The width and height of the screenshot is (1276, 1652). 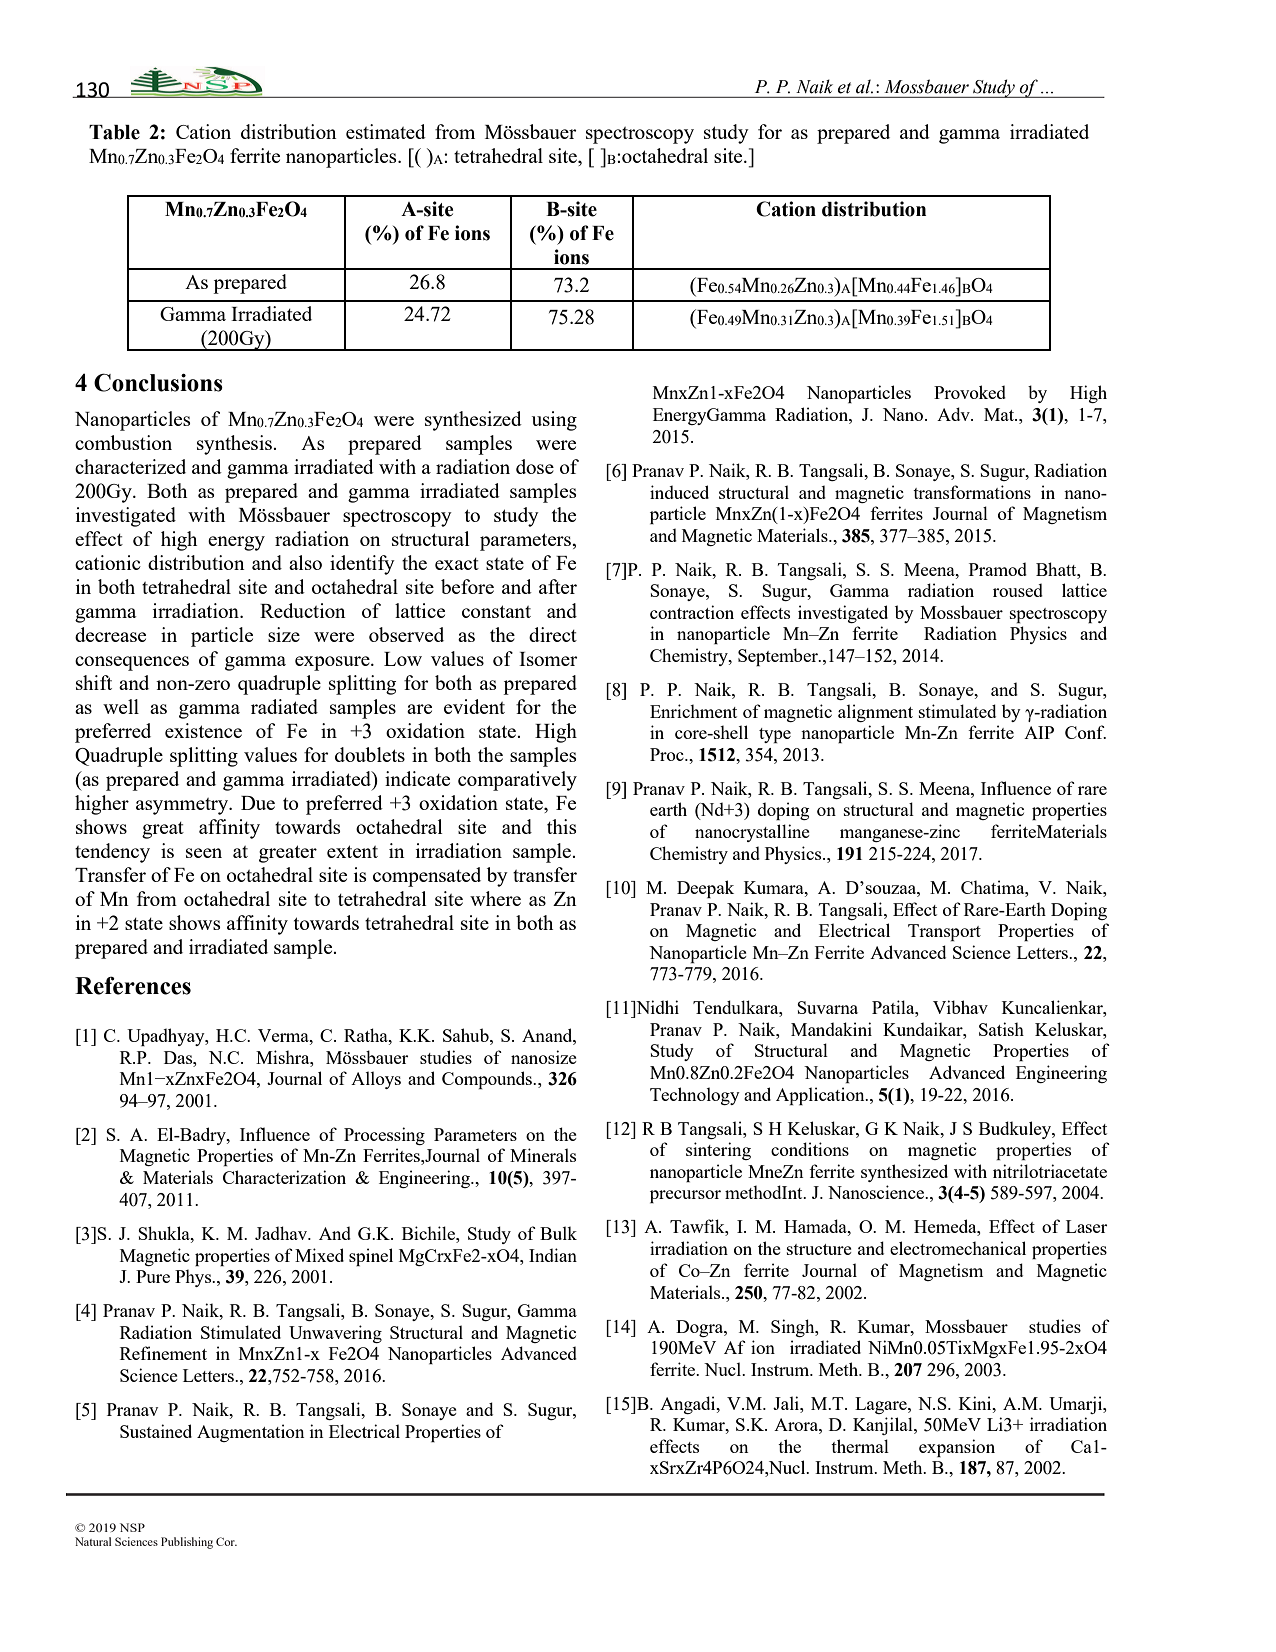 I want to click on Table, so click(x=114, y=132).
